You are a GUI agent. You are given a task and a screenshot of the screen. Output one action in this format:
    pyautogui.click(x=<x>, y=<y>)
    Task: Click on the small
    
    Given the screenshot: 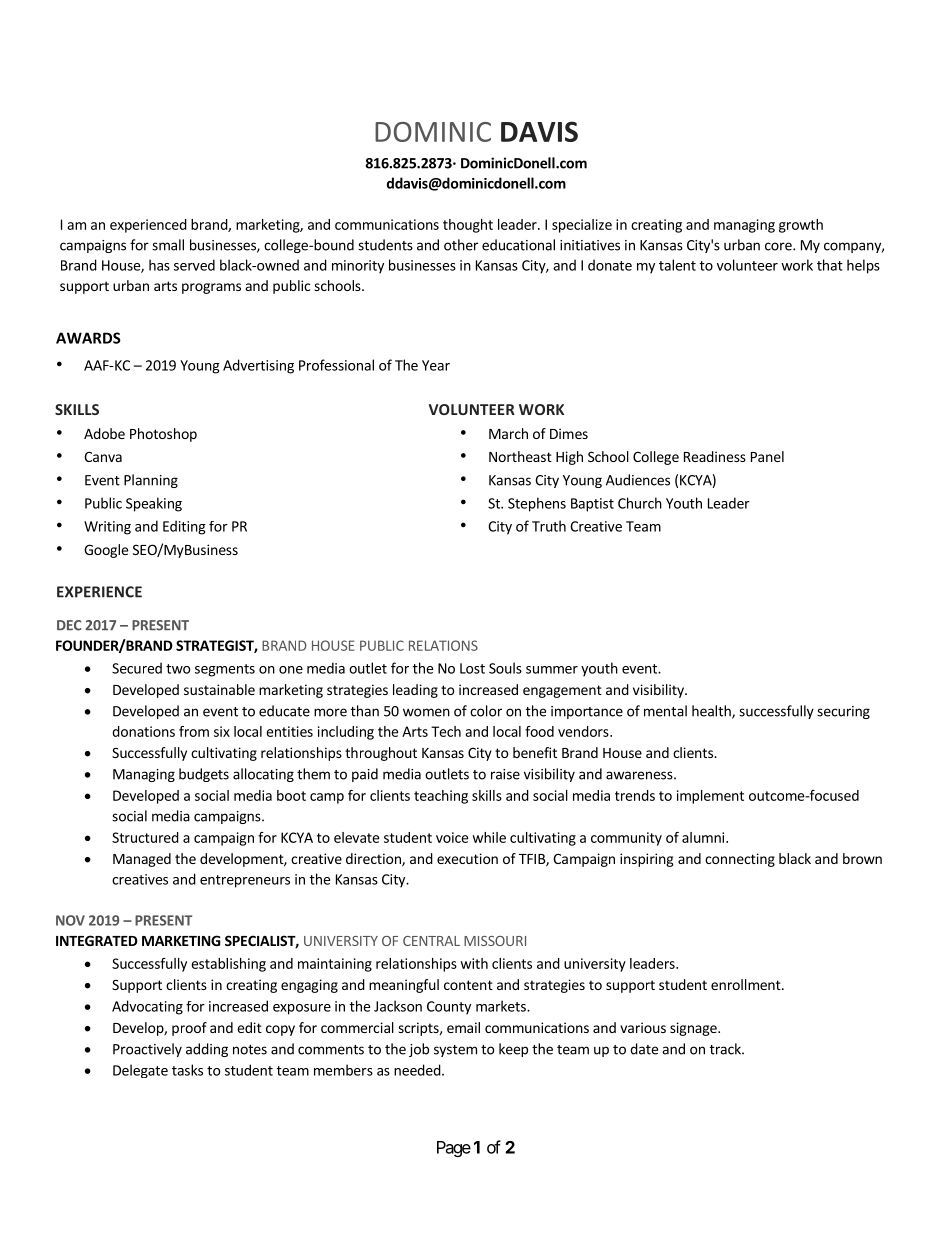 What is the action you would take?
    pyautogui.click(x=168, y=245)
